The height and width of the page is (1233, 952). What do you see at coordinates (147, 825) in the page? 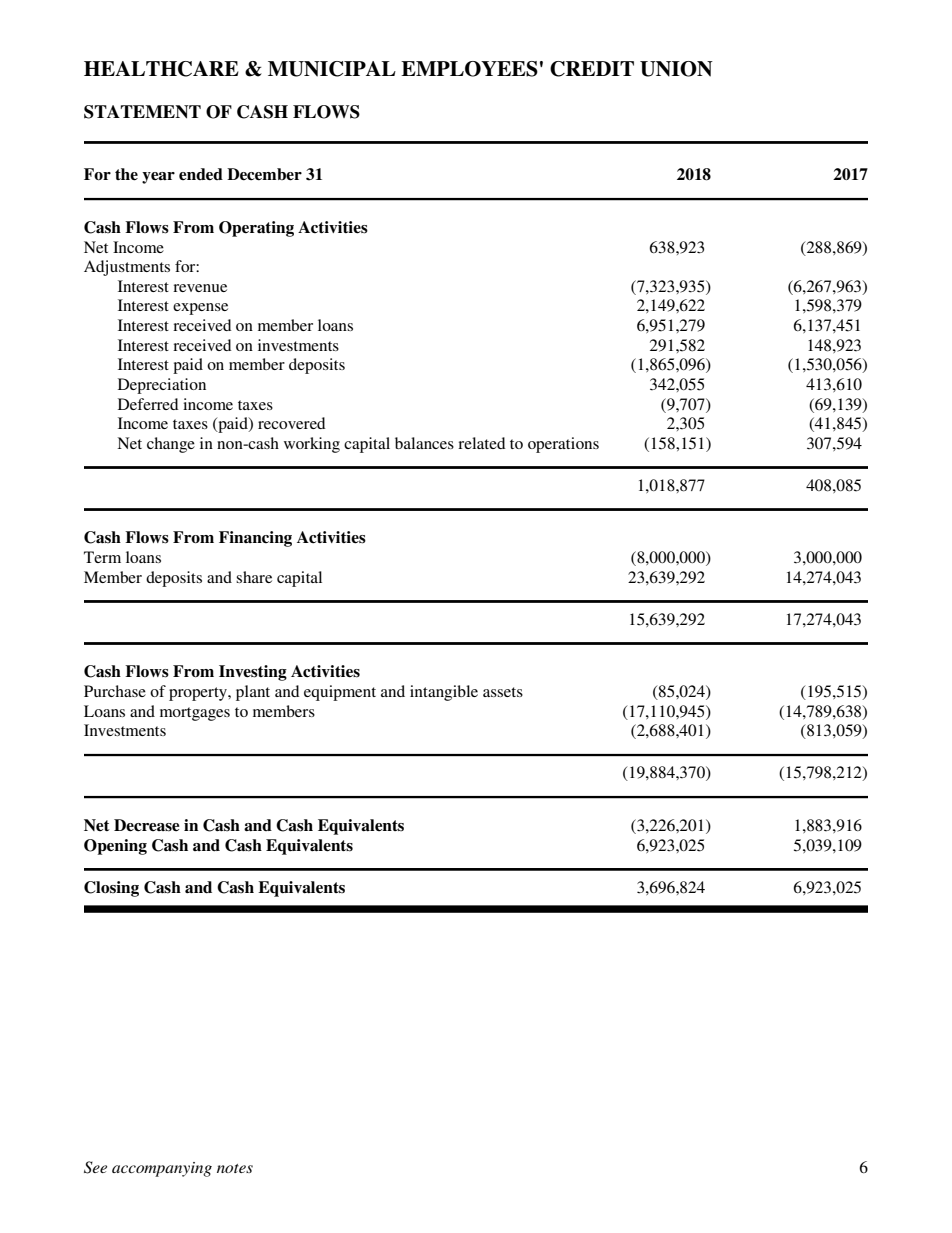
I see `Decrease` at bounding box center [147, 825].
